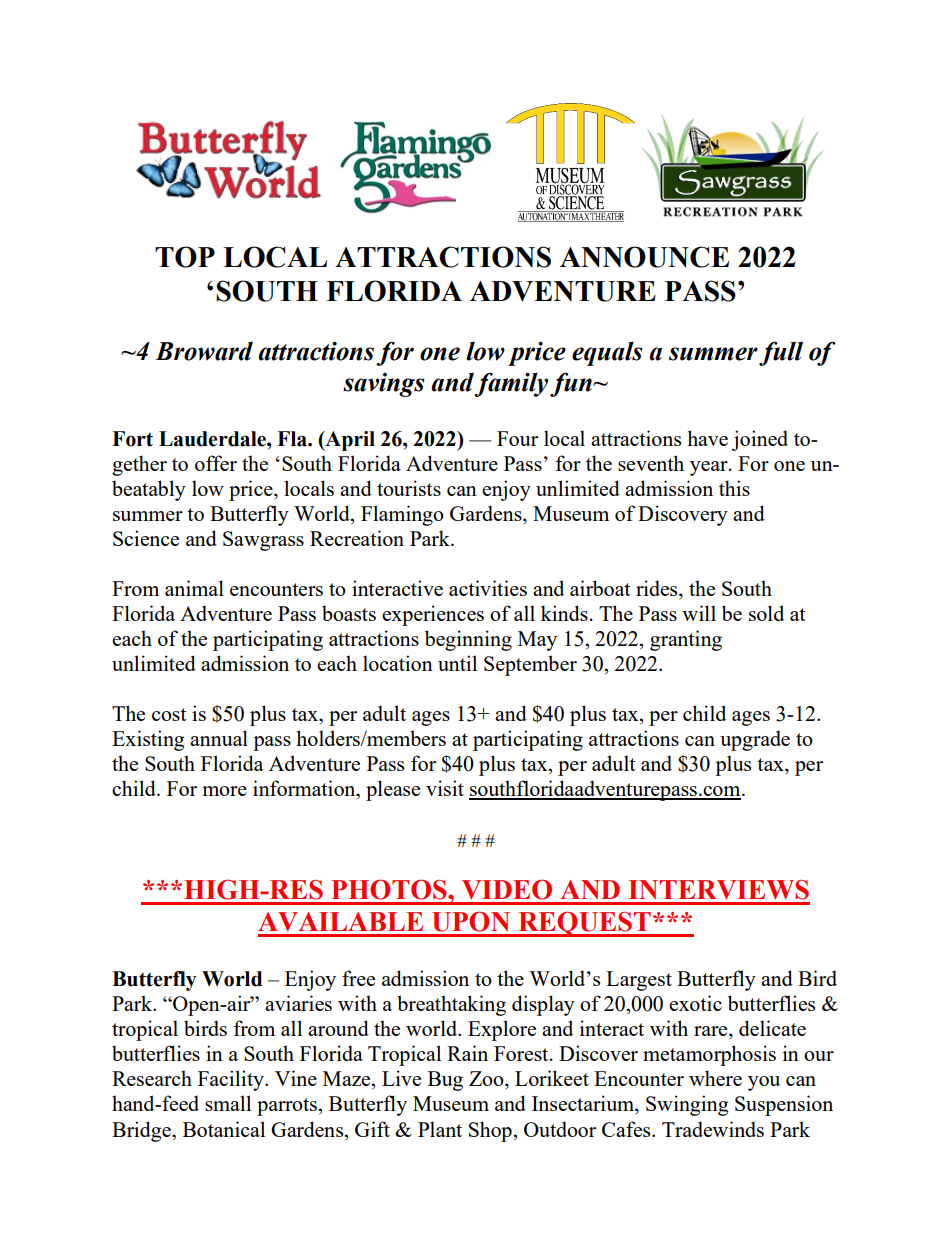 Image resolution: width=952 pixels, height=1233 pixels. Describe the element at coordinates (457, 663) in the screenshot. I see `until` at that location.
